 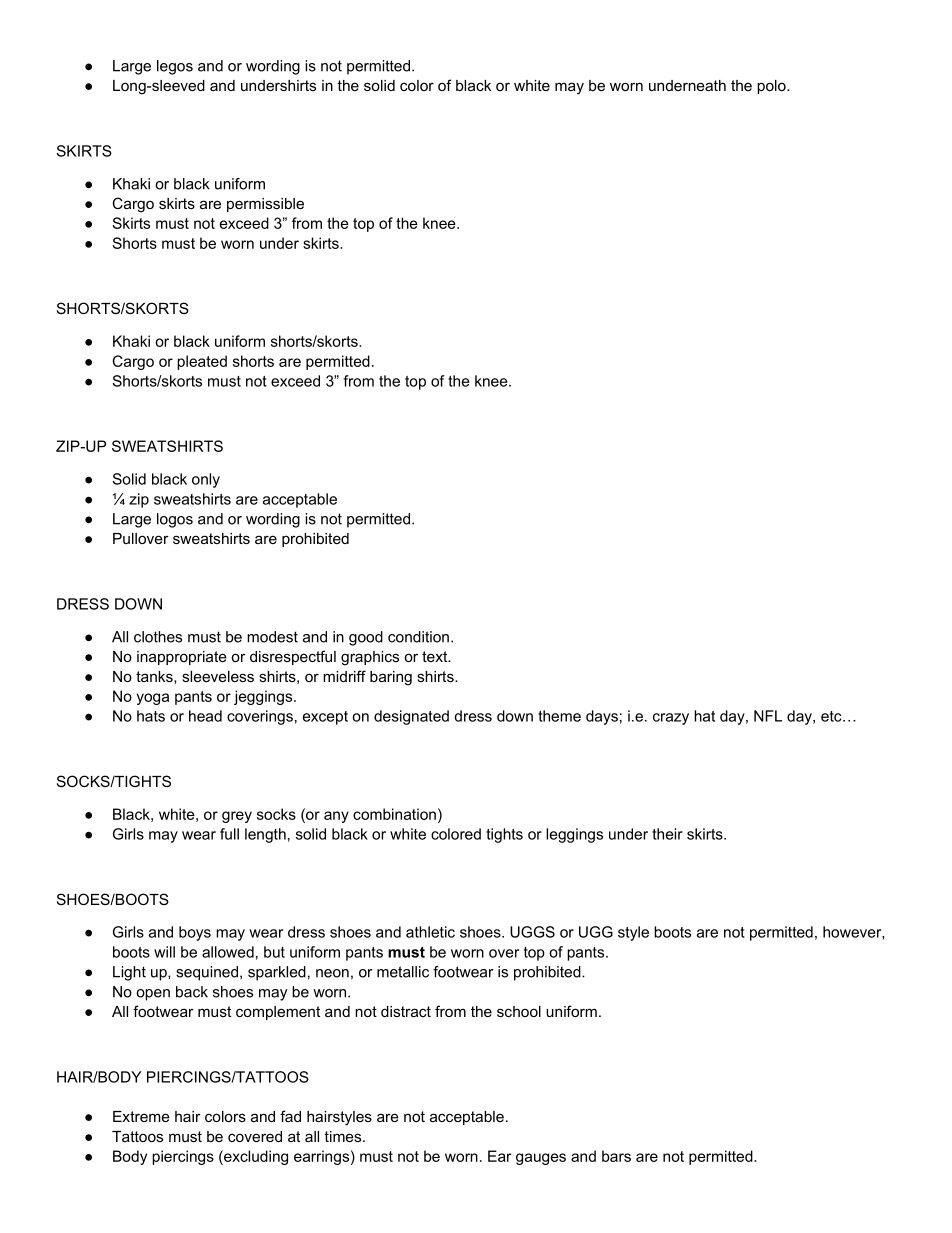 What do you see at coordinates (667, 834) in the page?
I see `their` at bounding box center [667, 834].
